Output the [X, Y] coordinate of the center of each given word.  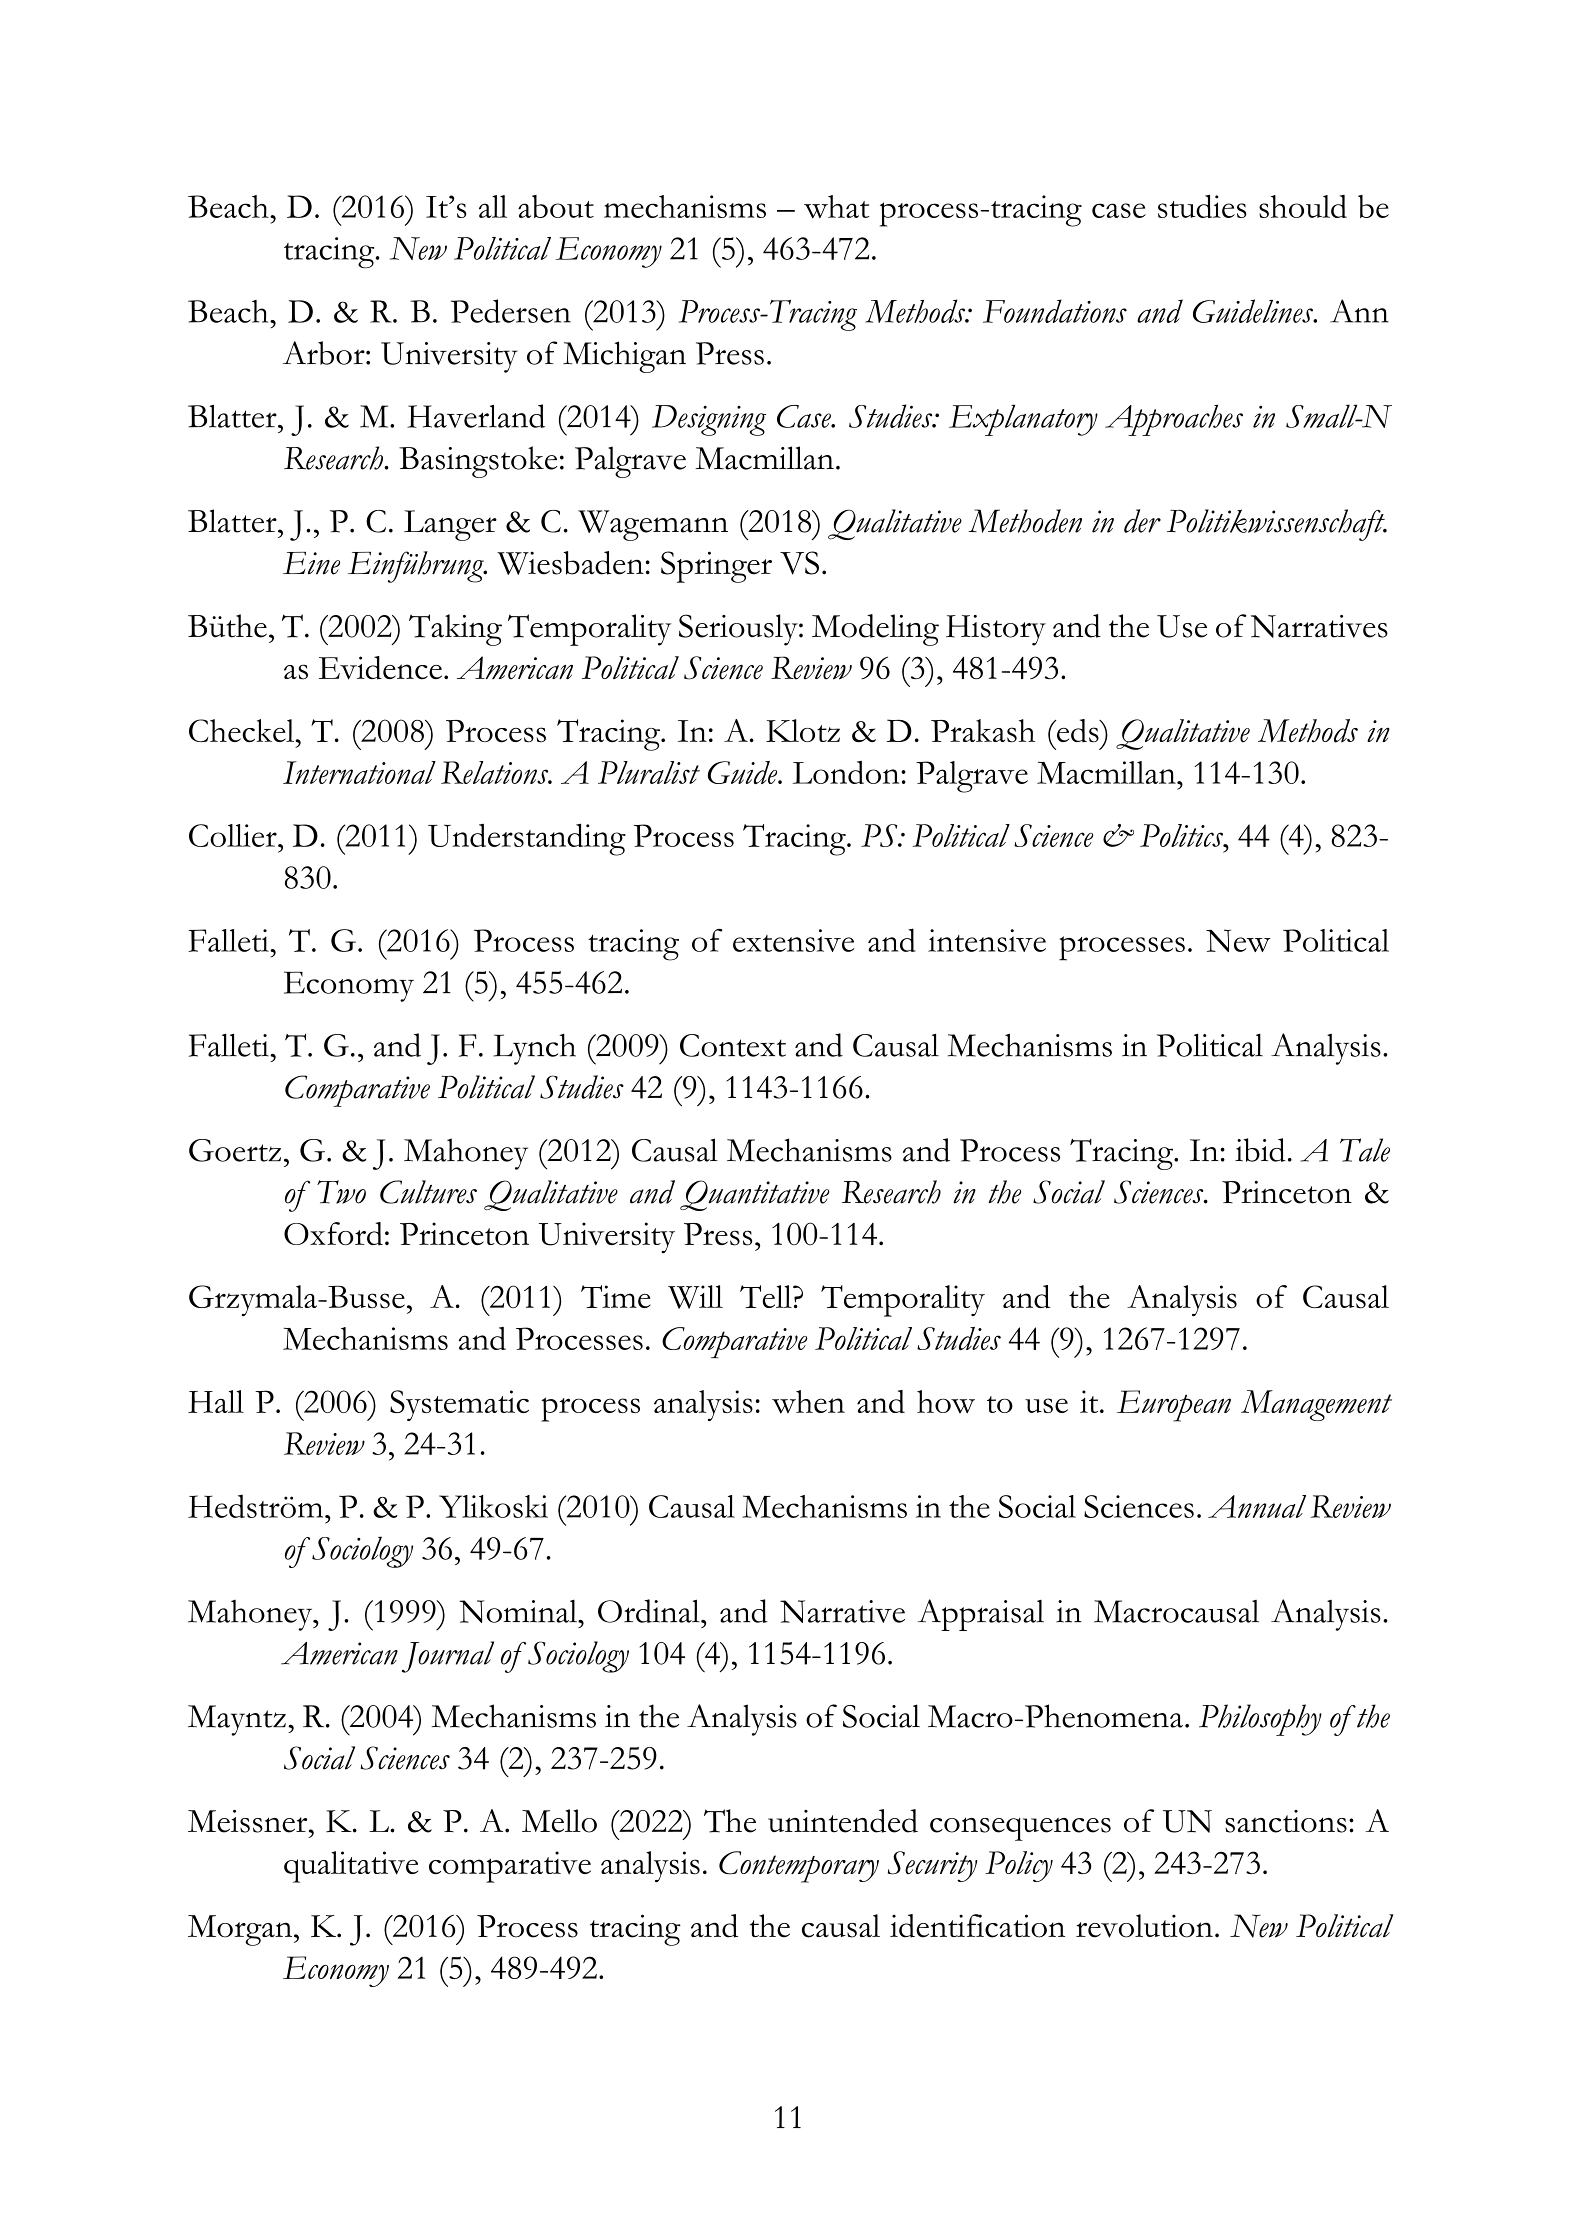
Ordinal [650, 1611]
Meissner [249, 1821]
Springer [716, 567]
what [836, 207]
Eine [311, 563]
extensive [793, 940]
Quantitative [755, 1195]
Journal [448, 1657]
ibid [1260, 1150]
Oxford [333, 1234]
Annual [1257, 1506]
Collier [234, 835]
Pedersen [511, 311]
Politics [1183, 835]
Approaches [1174, 420]
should [1303, 206]
